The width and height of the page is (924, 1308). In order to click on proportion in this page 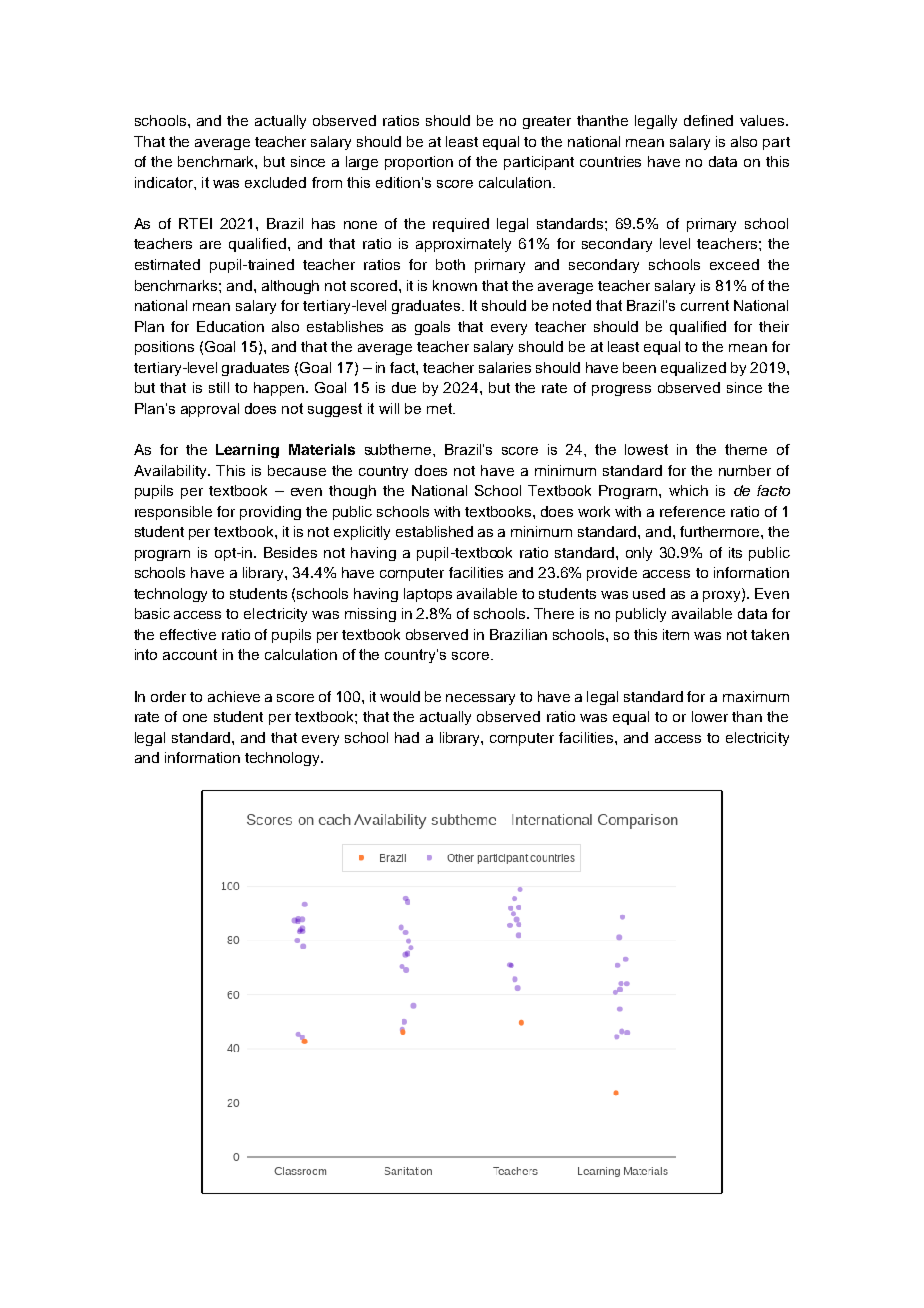, I will do `click(419, 163)`.
